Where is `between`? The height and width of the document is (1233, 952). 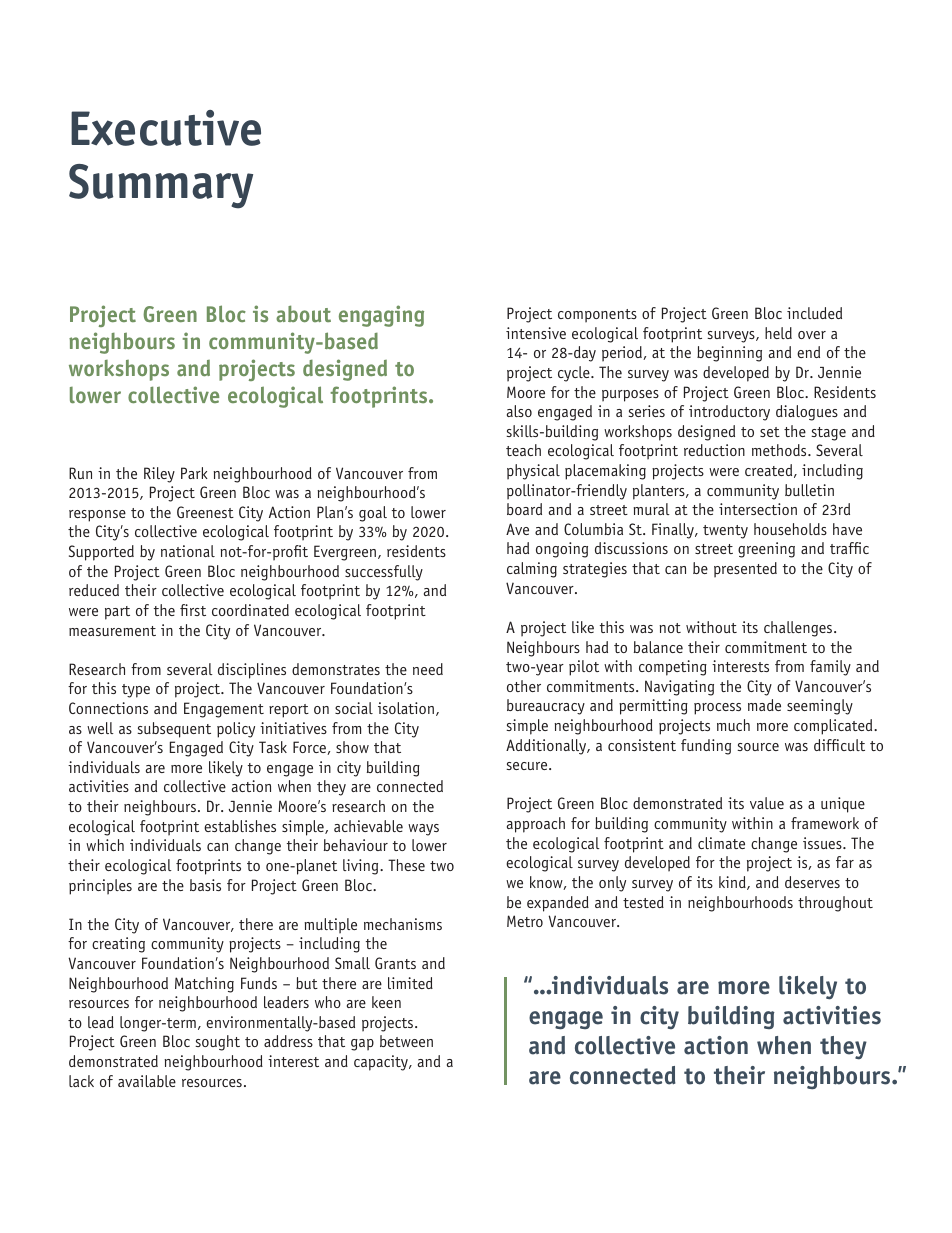
between is located at coordinates (406, 1041).
